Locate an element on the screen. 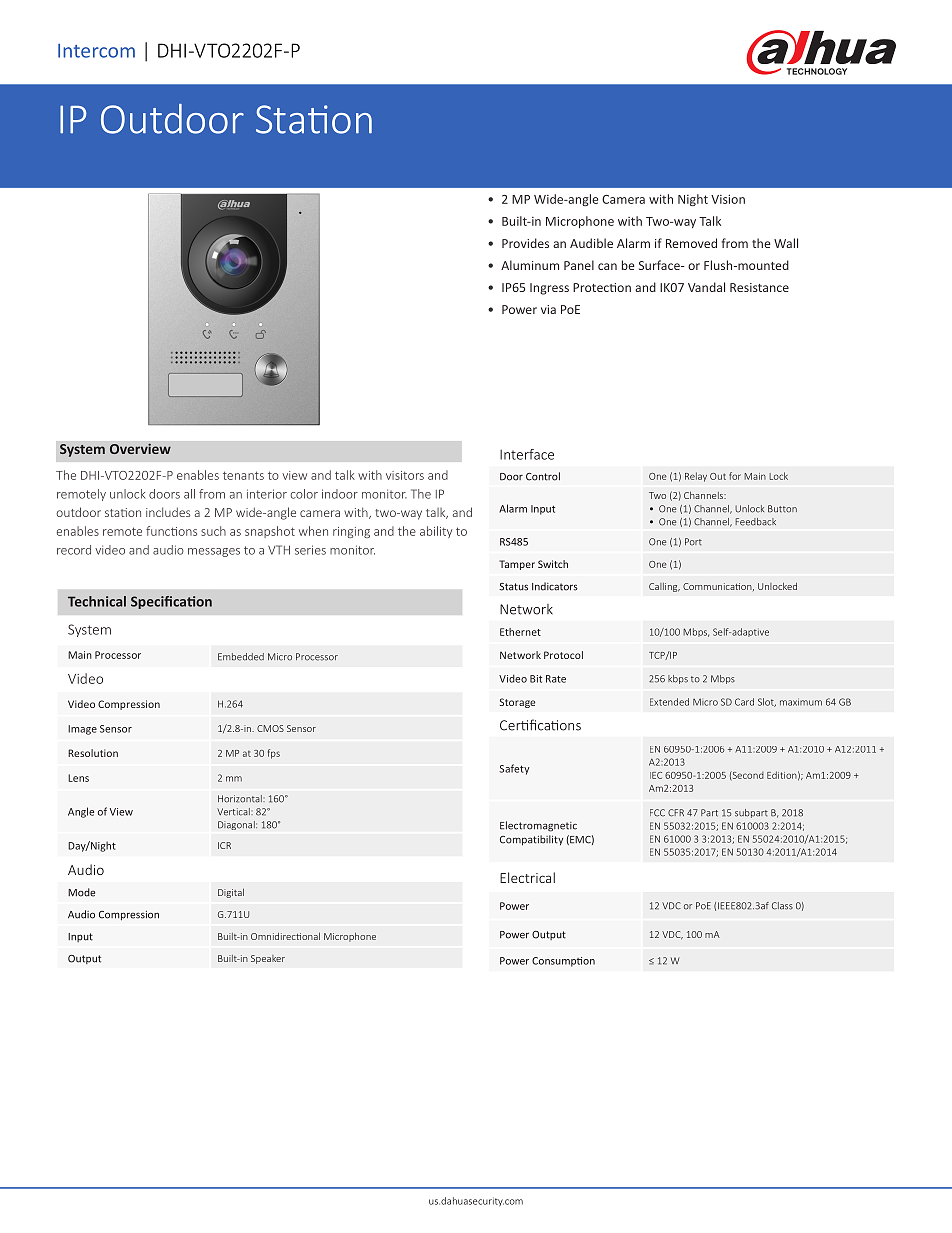 The image size is (952, 1233). via is located at coordinates (548, 309).
